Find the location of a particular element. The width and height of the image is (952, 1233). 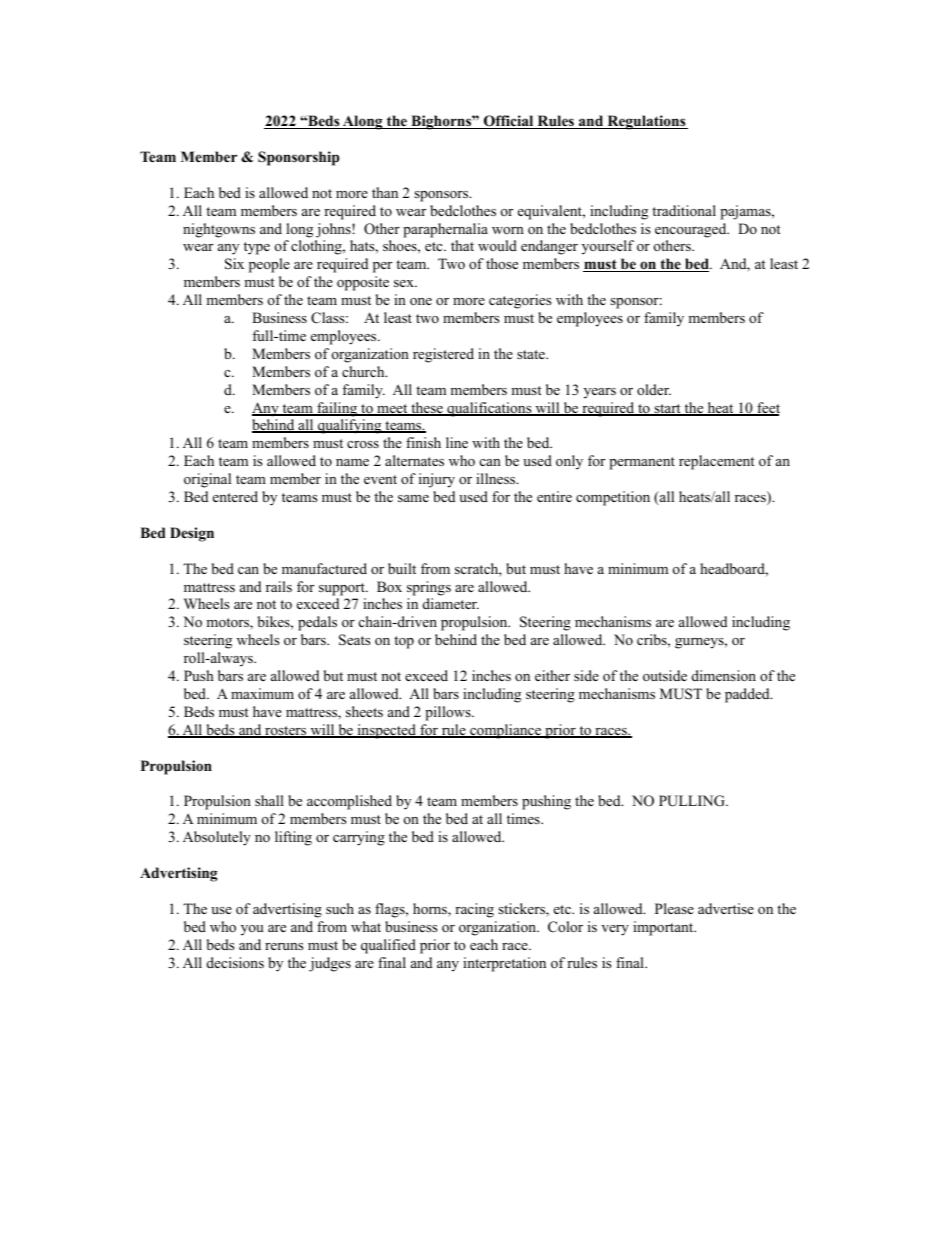

racing is located at coordinates (474, 910).
